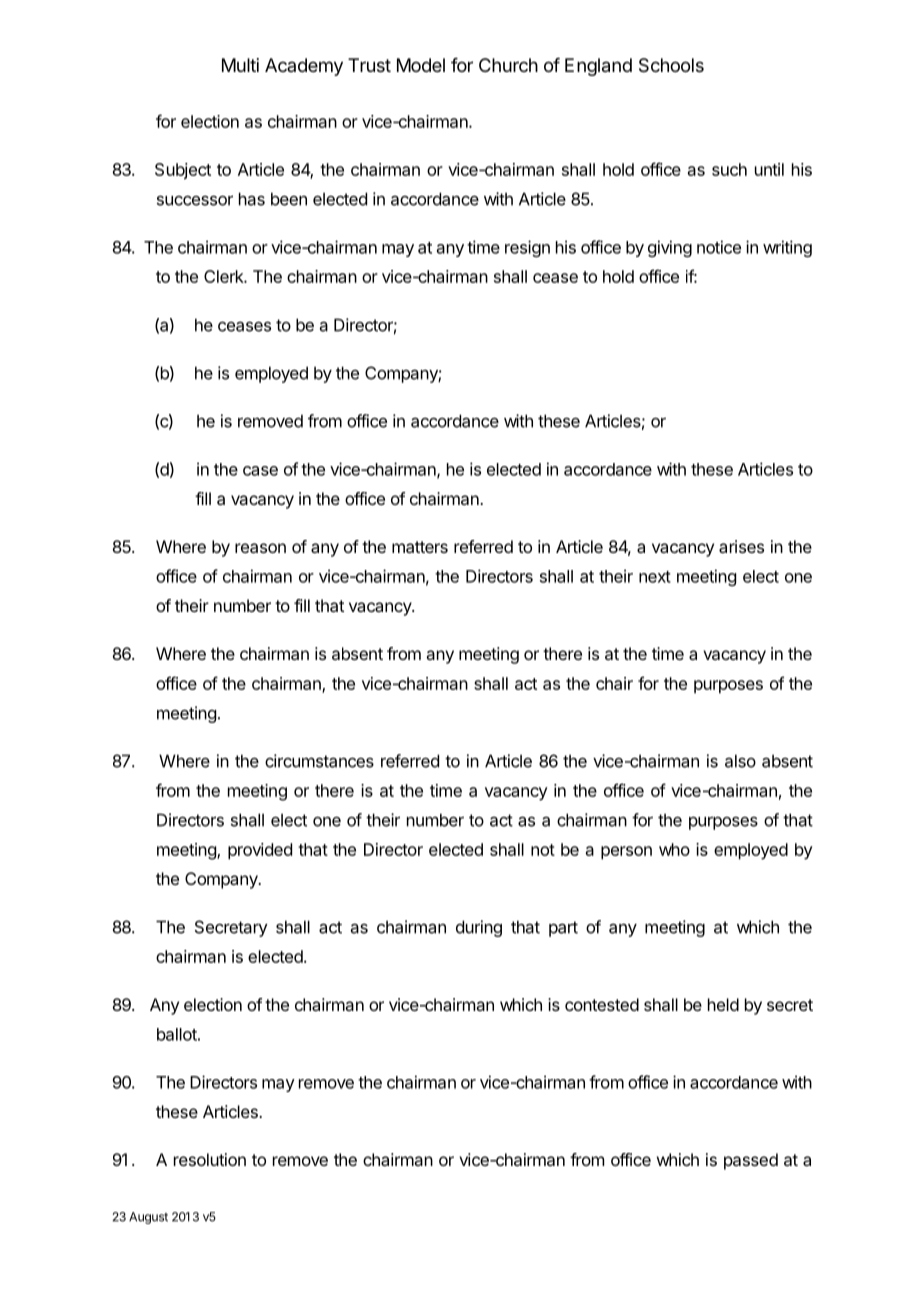  Describe the element at coordinates (260, 548) in the screenshot. I see `reason` at that location.
